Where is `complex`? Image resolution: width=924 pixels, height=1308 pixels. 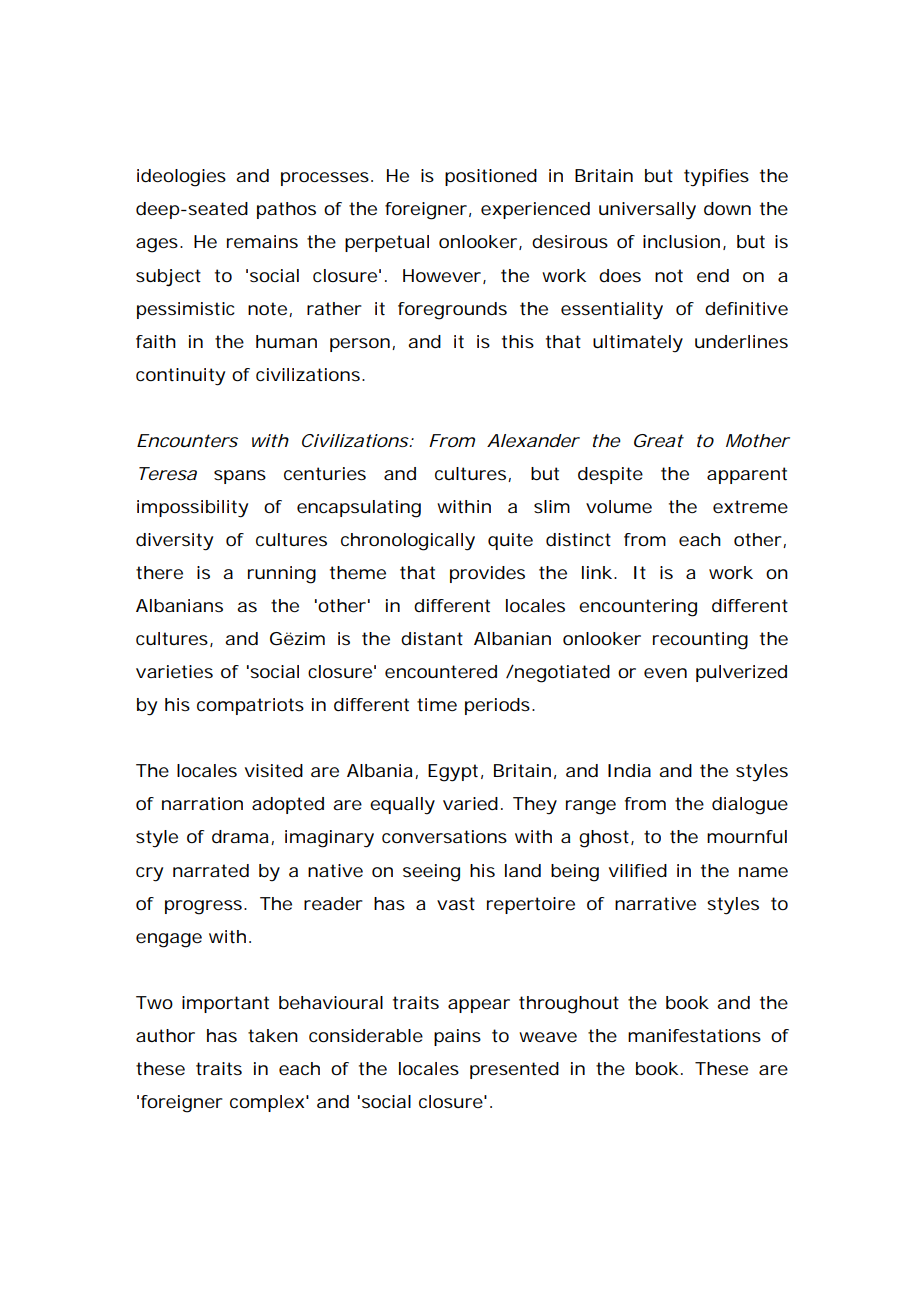 complex is located at coordinates (267, 1103).
